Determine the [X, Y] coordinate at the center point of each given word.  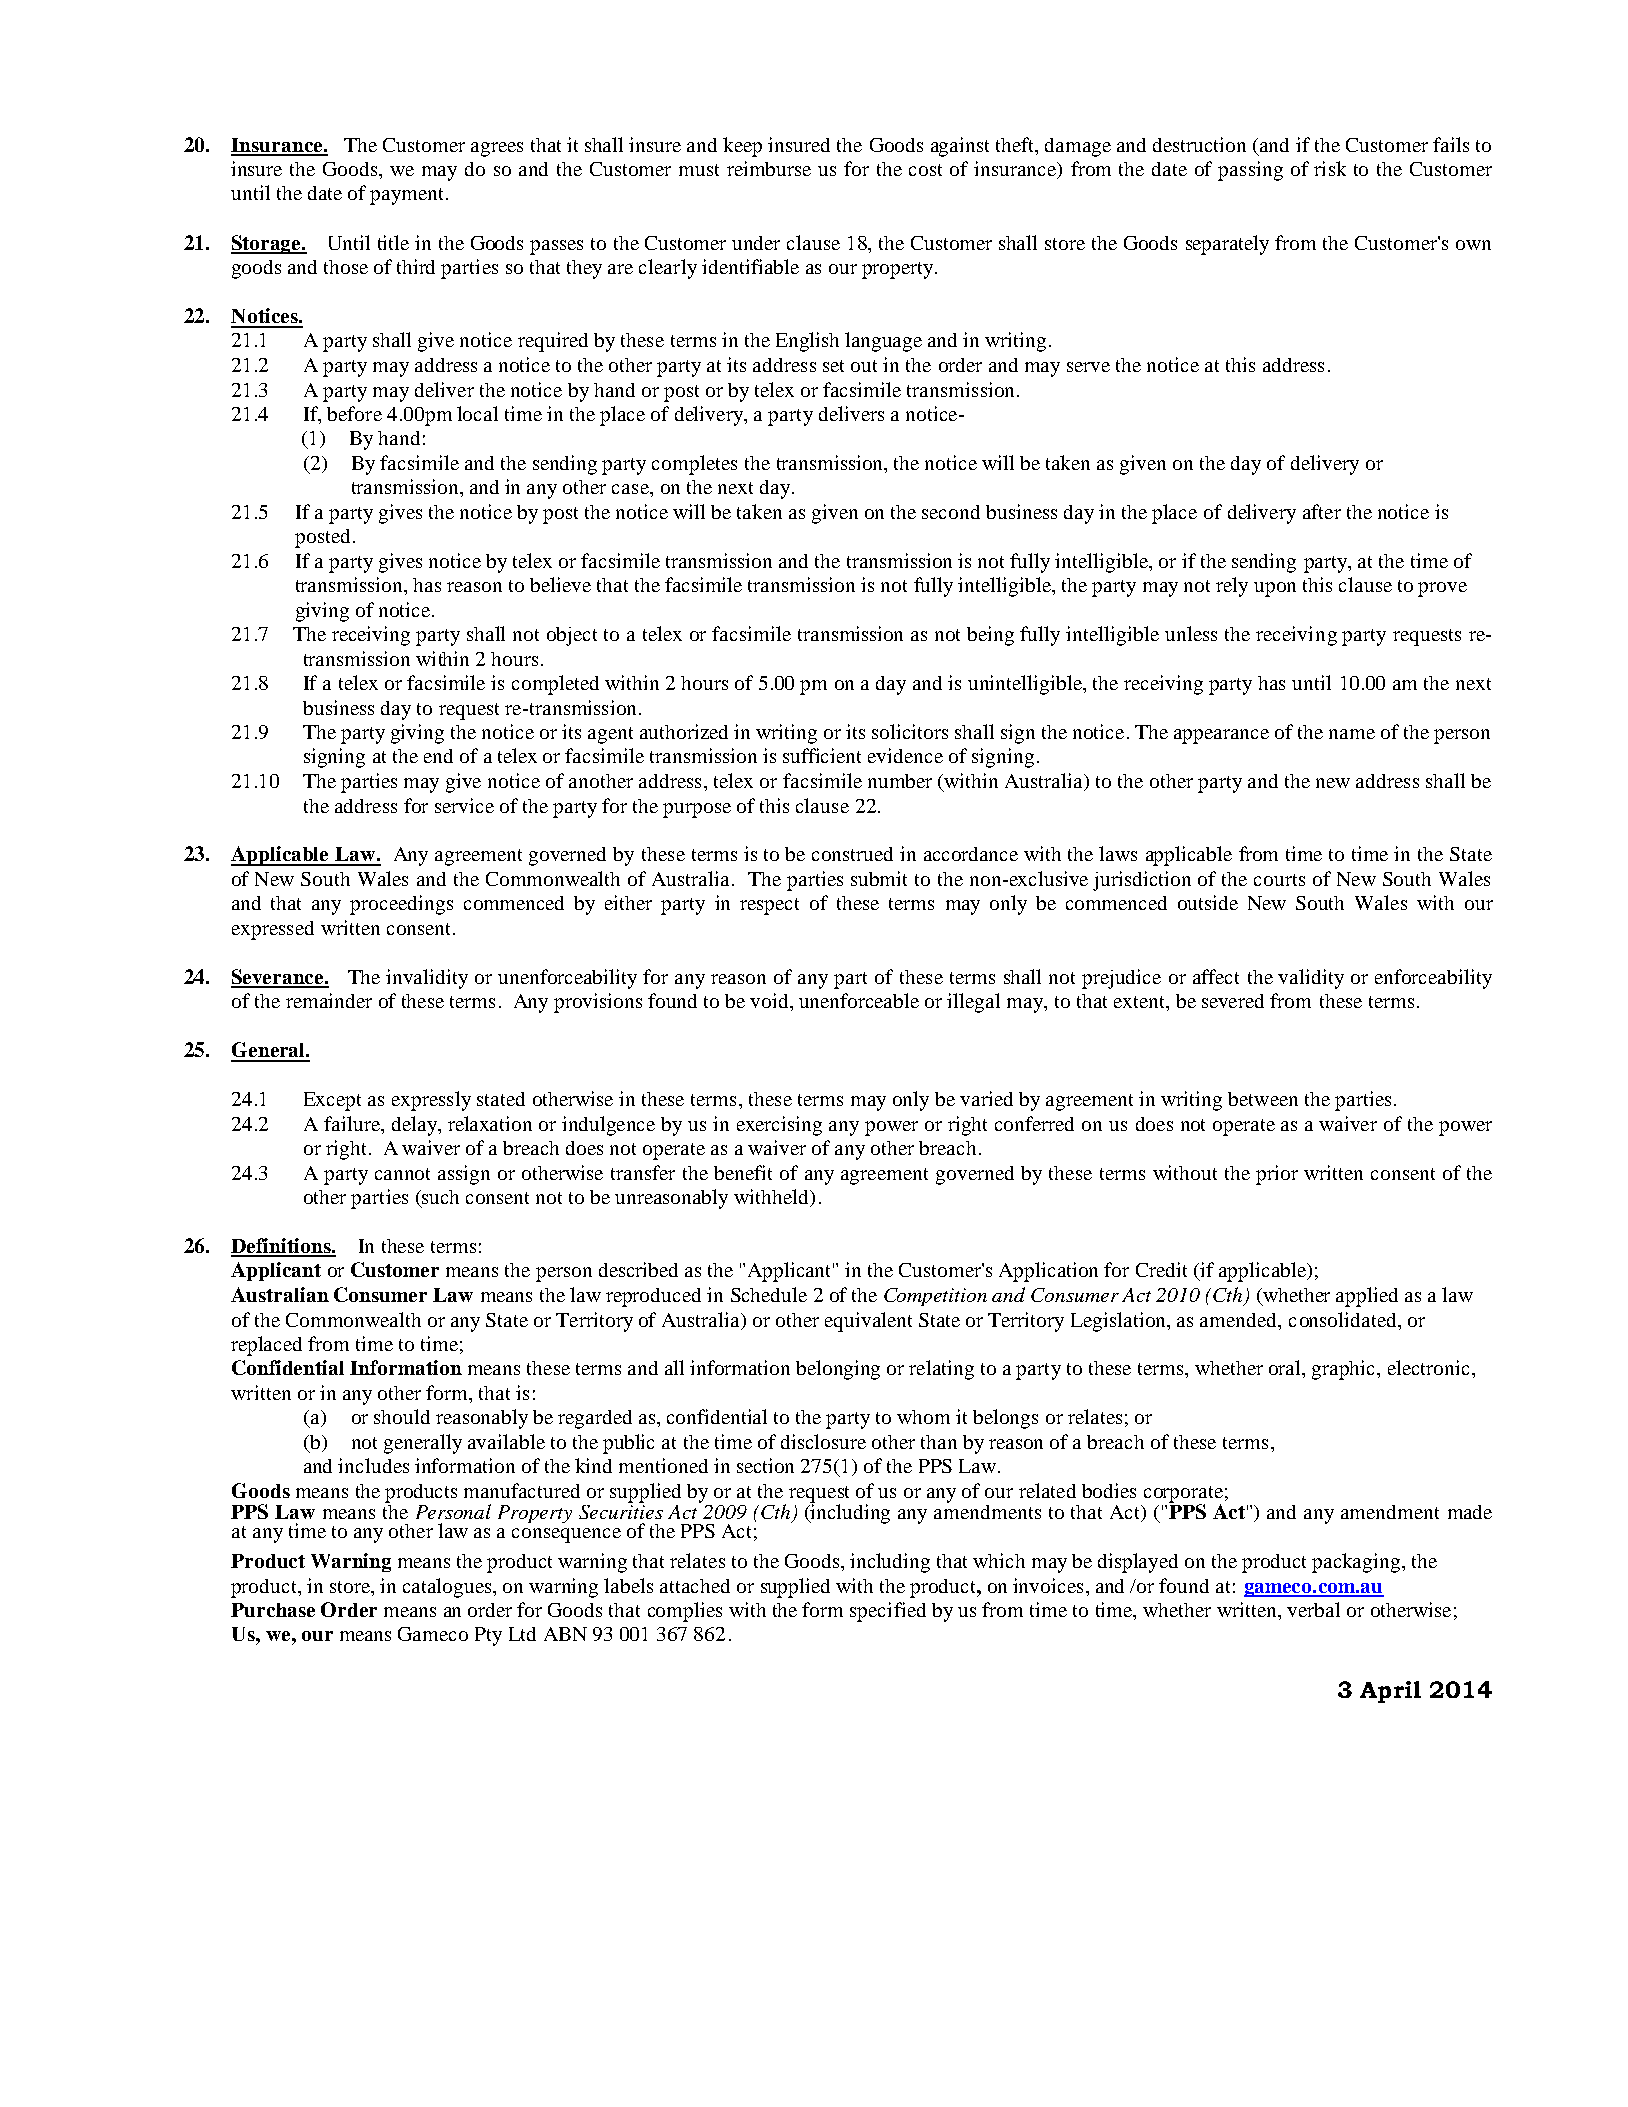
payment [408, 196]
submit [879, 878]
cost [925, 170]
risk [1330, 168]
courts [1279, 880]
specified [888, 1612]
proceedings [401, 905]
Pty [488, 1636]
